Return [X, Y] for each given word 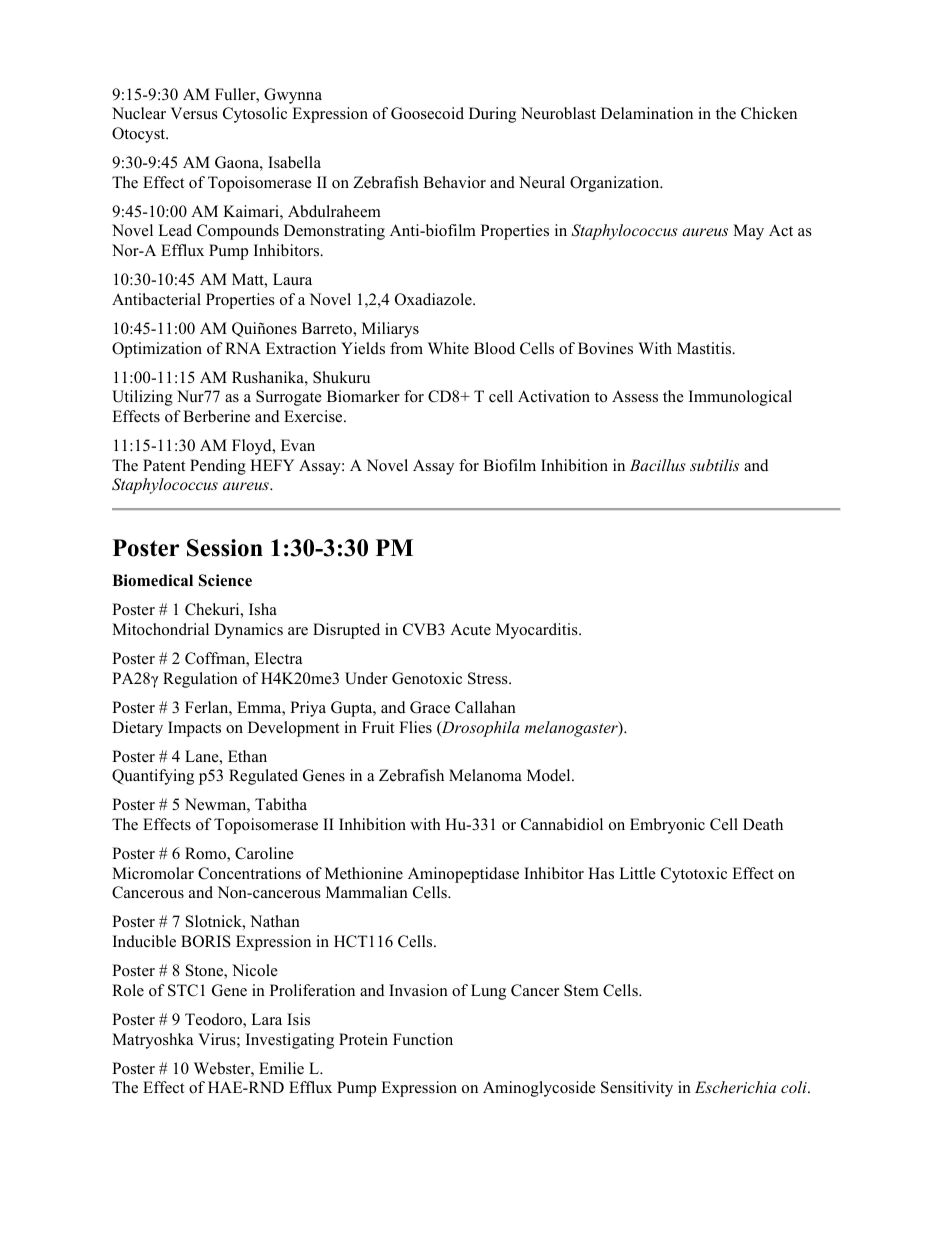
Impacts [194, 729]
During [492, 115]
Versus [194, 113]
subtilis [714, 465]
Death [763, 824]
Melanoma [485, 775]
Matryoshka [152, 1041]
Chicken [769, 113]
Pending [218, 467]
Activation [554, 396]
